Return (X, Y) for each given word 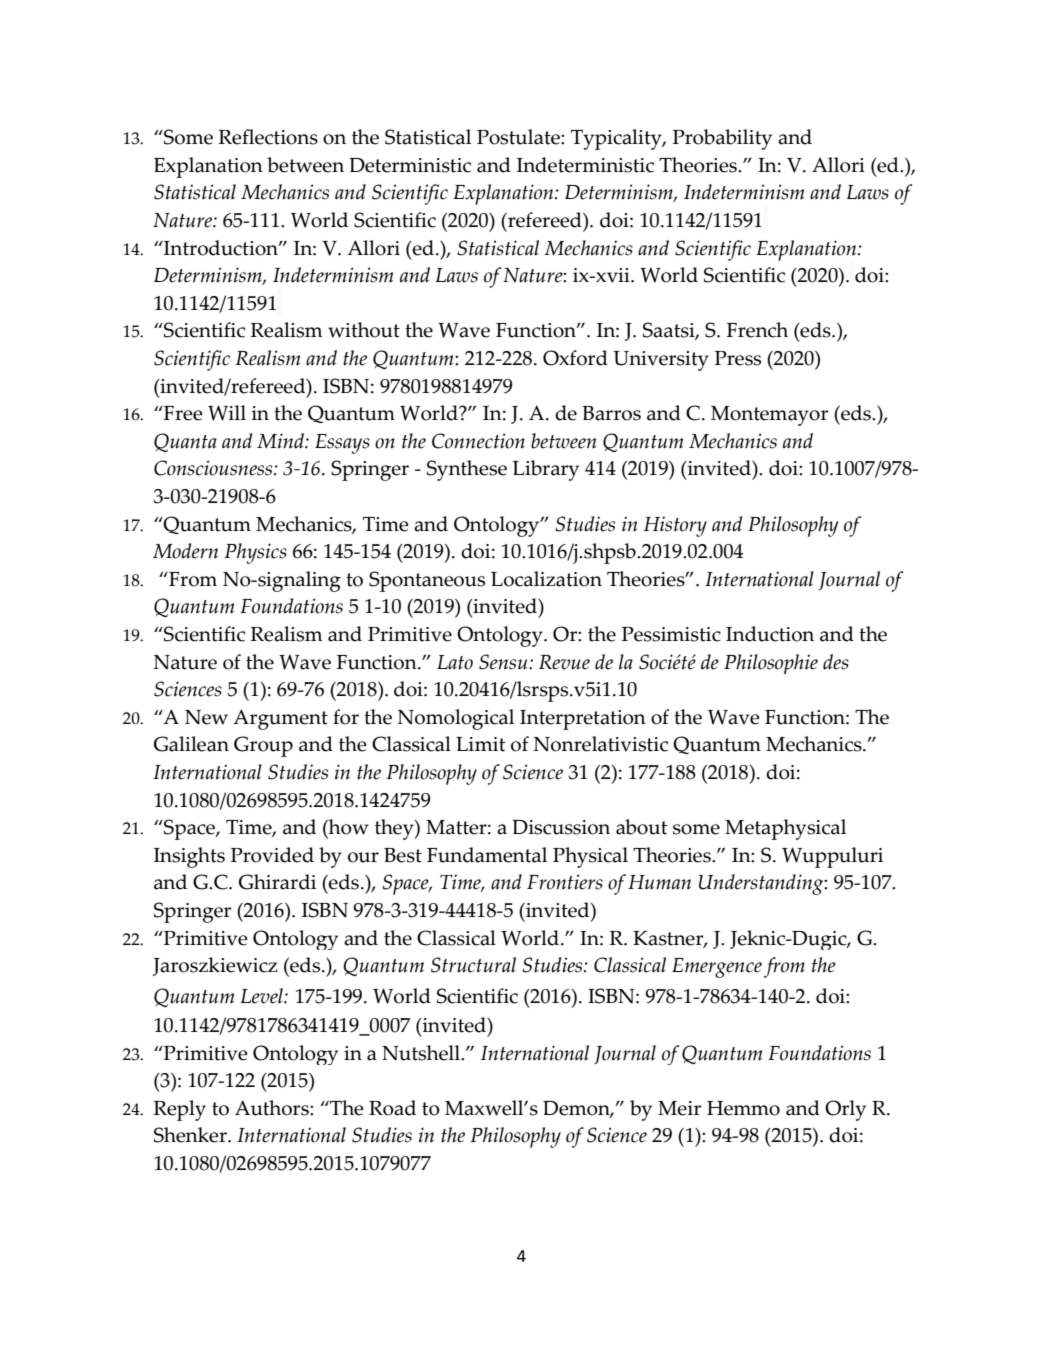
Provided (272, 855)
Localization (546, 579)
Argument (280, 719)
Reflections (268, 137)
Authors (273, 1108)
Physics (255, 553)
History (675, 526)
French (757, 330)
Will (227, 413)
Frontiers (565, 882)
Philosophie (771, 664)
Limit (480, 744)
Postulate (519, 137)
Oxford (575, 358)
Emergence (717, 968)
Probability (722, 139)
